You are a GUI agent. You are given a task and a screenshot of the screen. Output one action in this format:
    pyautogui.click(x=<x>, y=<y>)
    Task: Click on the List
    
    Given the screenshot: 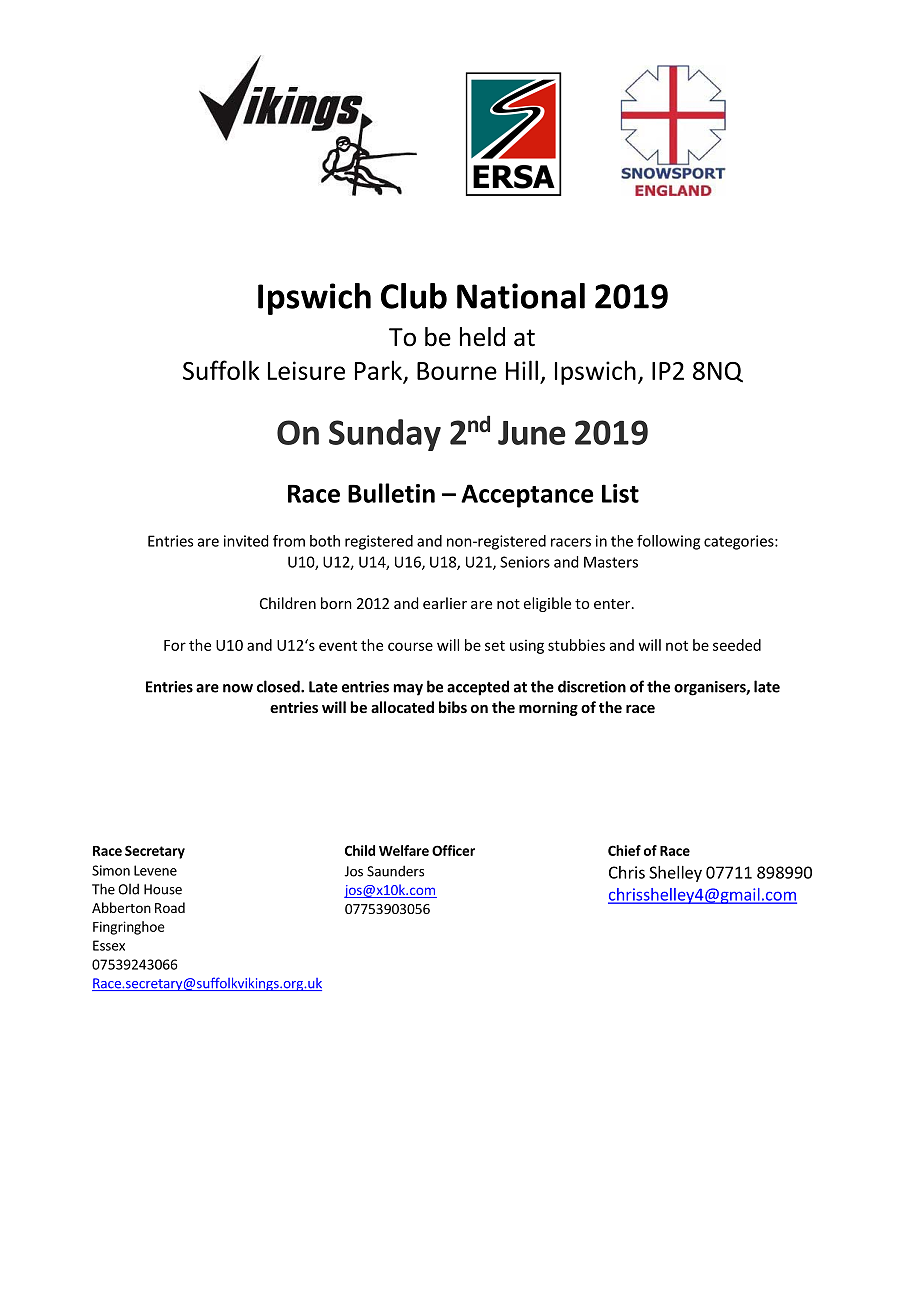 What is the action you would take?
    pyautogui.click(x=620, y=493)
